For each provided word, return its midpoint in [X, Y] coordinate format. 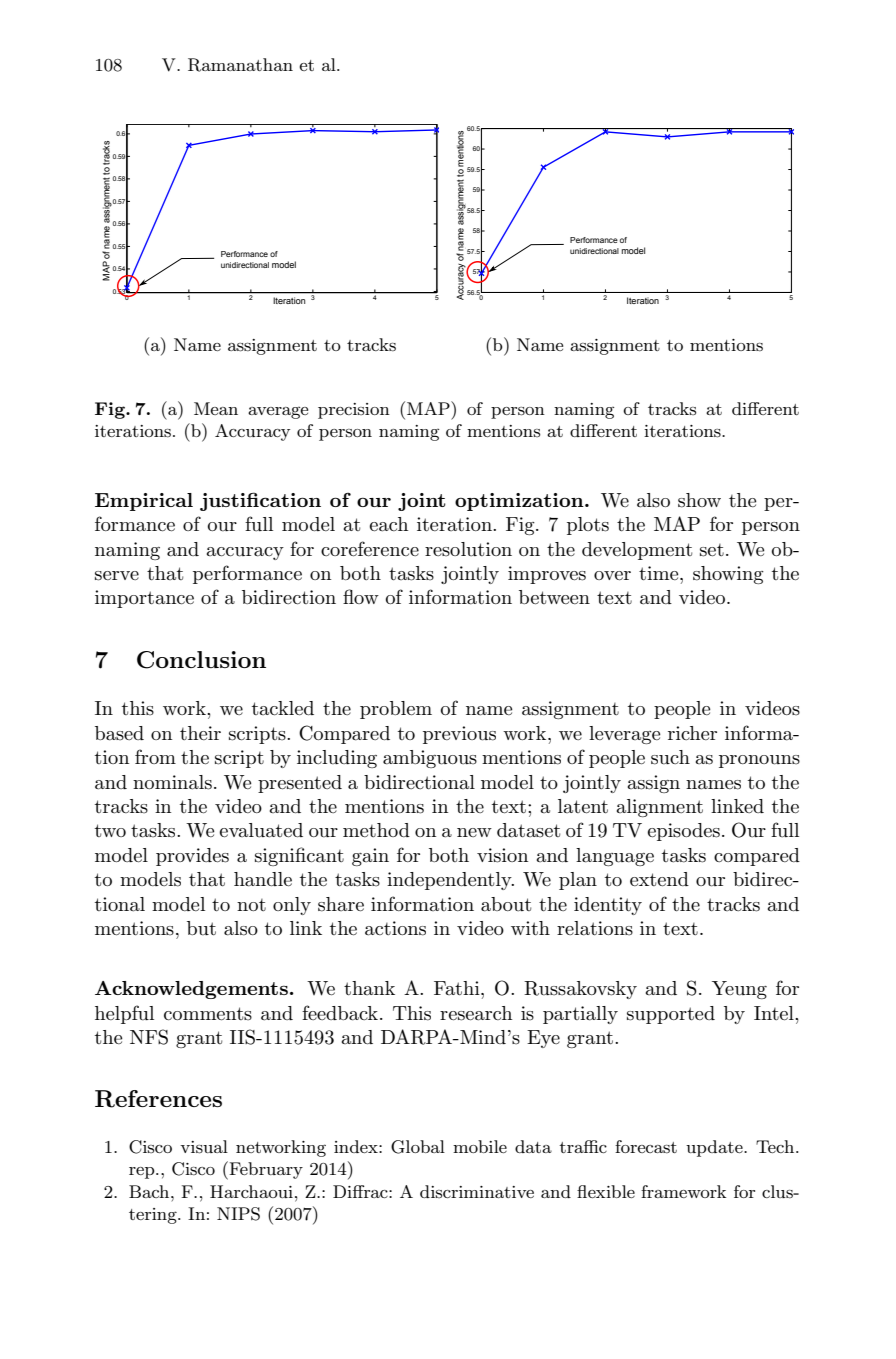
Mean [216, 408]
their [200, 733]
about [506, 904]
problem [396, 710]
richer [692, 733]
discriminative [477, 1191]
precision [354, 411]
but [201, 928]
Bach [150, 1191]
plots [588, 526]
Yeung [739, 990]
